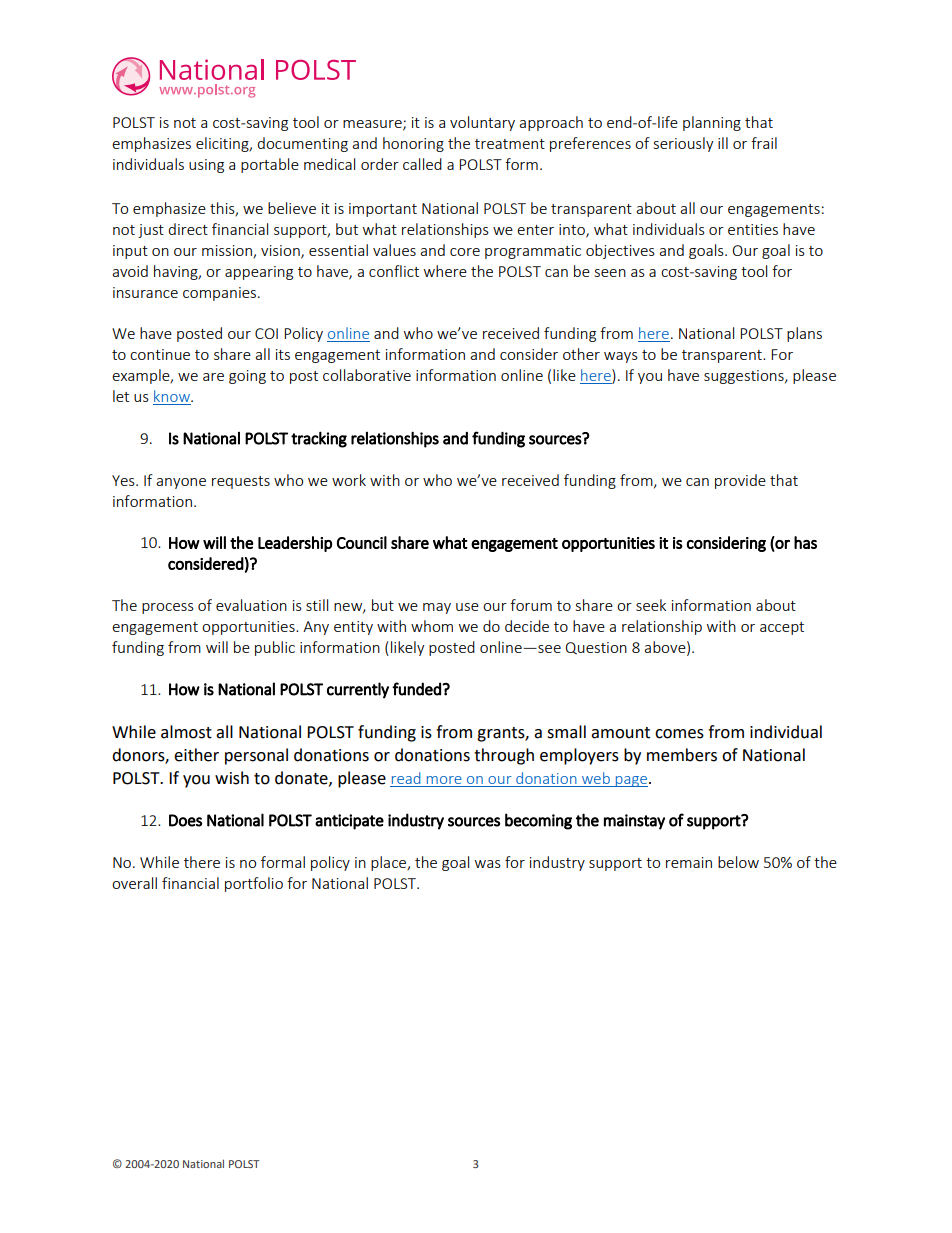 This screenshot has height=1233, width=952. What do you see at coordinates (254, 884) in the screenshot?
I see `portfolio` at bounding box center [254, 884].
